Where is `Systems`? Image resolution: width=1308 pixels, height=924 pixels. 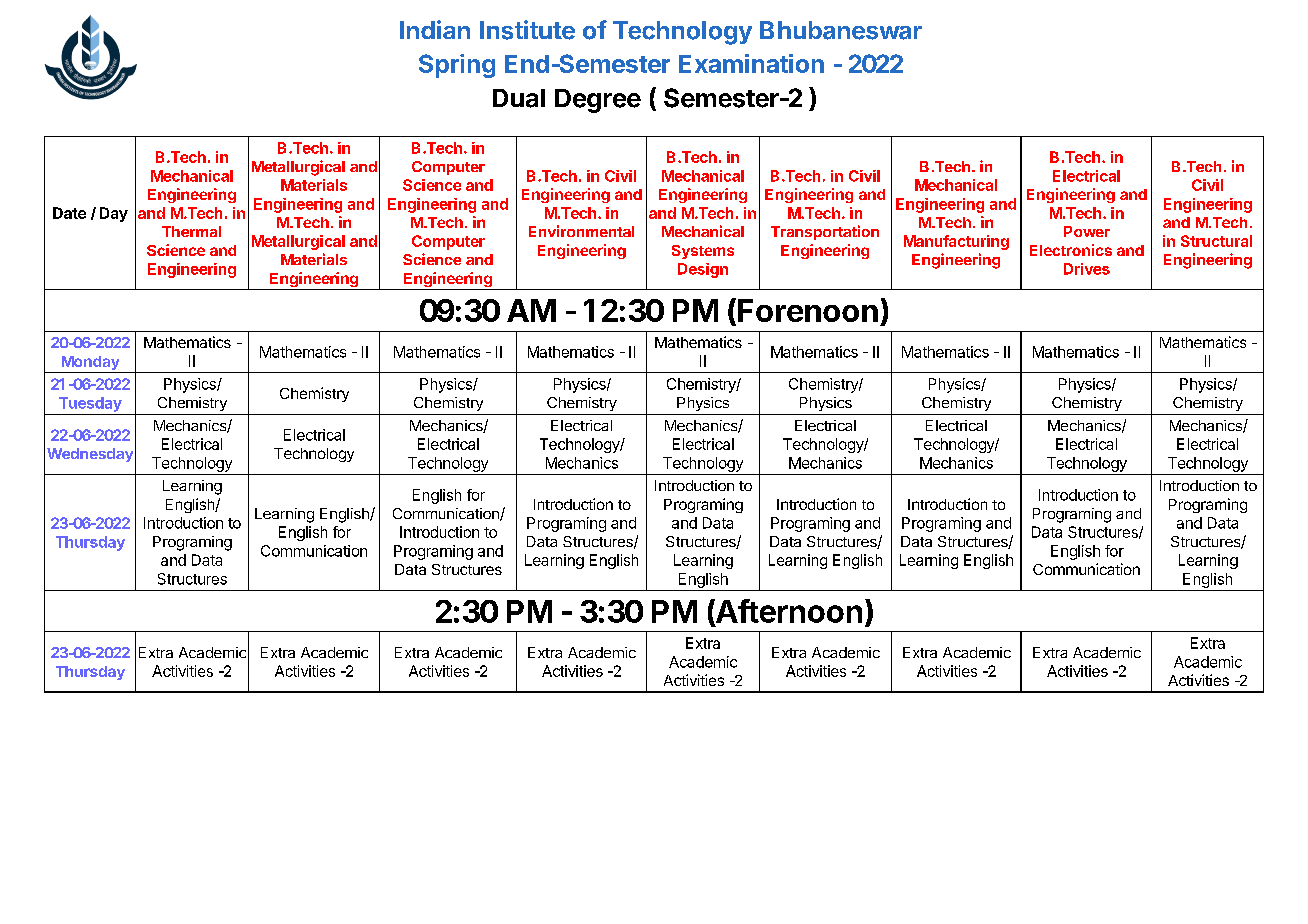
Systems is located at coordinates (703, 252).
